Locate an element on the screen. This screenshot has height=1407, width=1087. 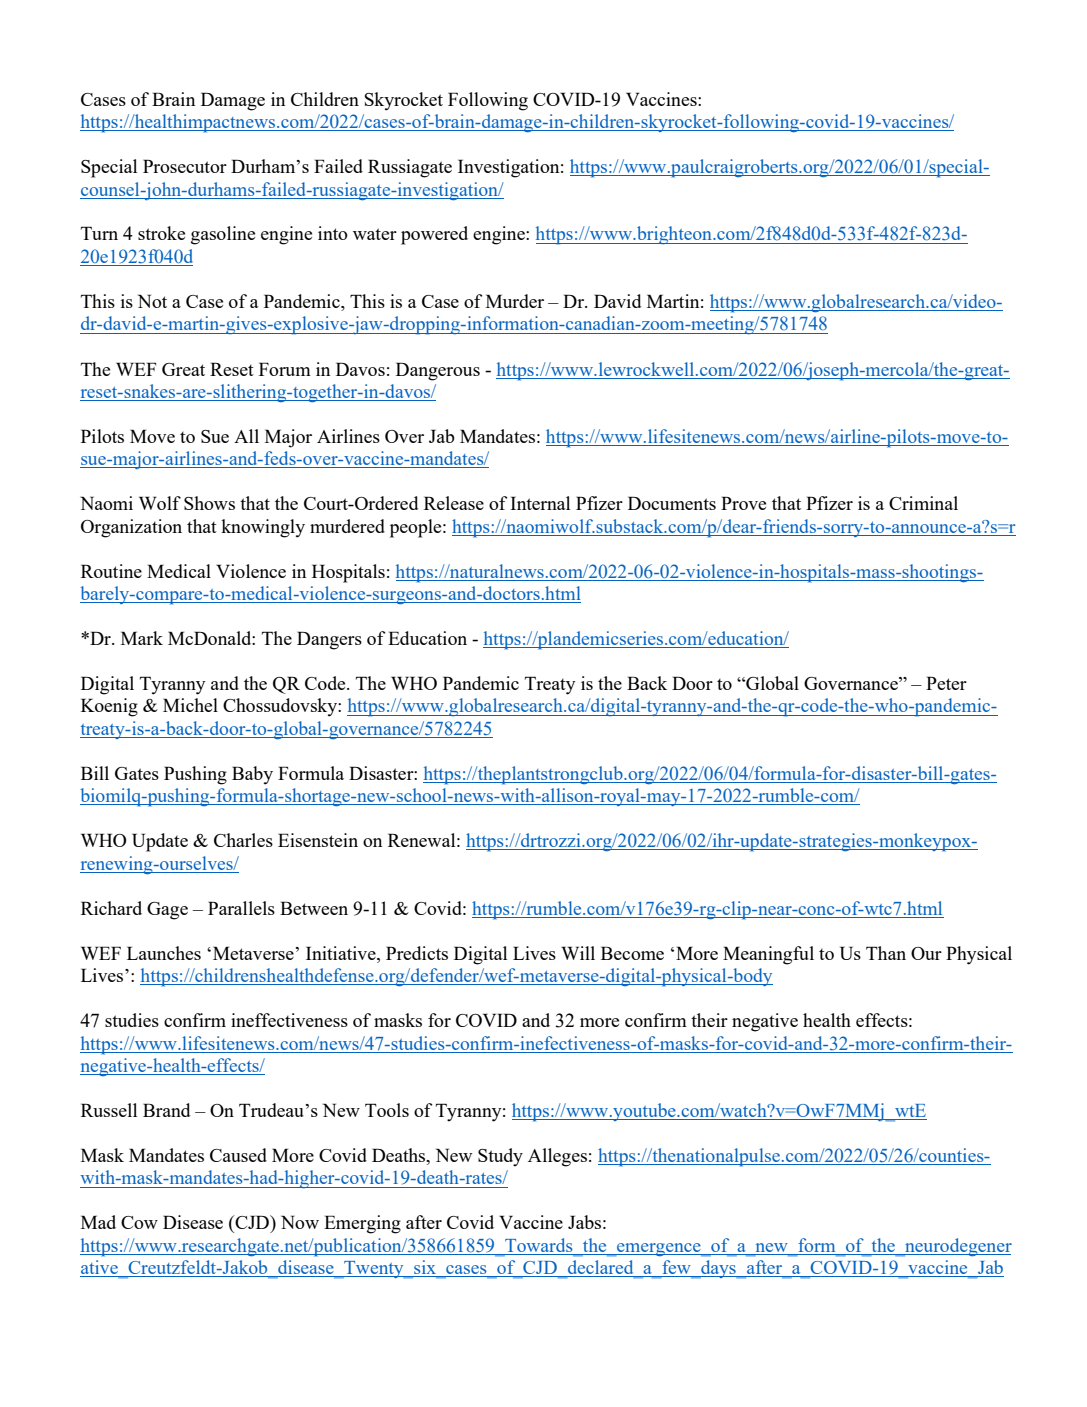
Caused is located at coordinates (238, 1155).
